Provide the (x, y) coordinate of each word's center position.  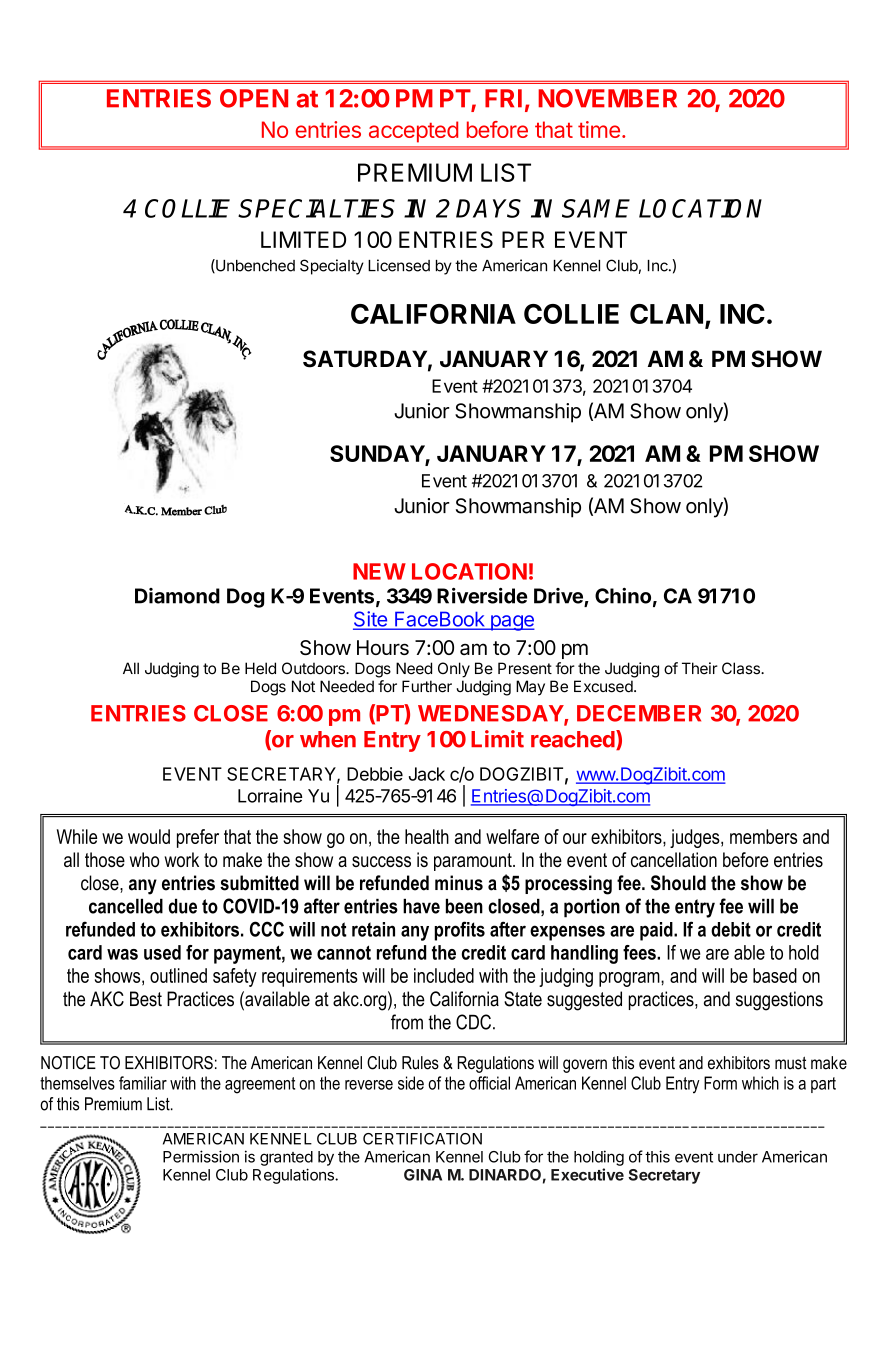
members (763, 836)
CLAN (666, 314)
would (149, 836)
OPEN (254, 98)
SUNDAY (378, 455)
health (427, 836)
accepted (413, 132)
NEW (379, 571)
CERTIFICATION (422, 1139)
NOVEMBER (607, 98)
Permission (201, 1156)
